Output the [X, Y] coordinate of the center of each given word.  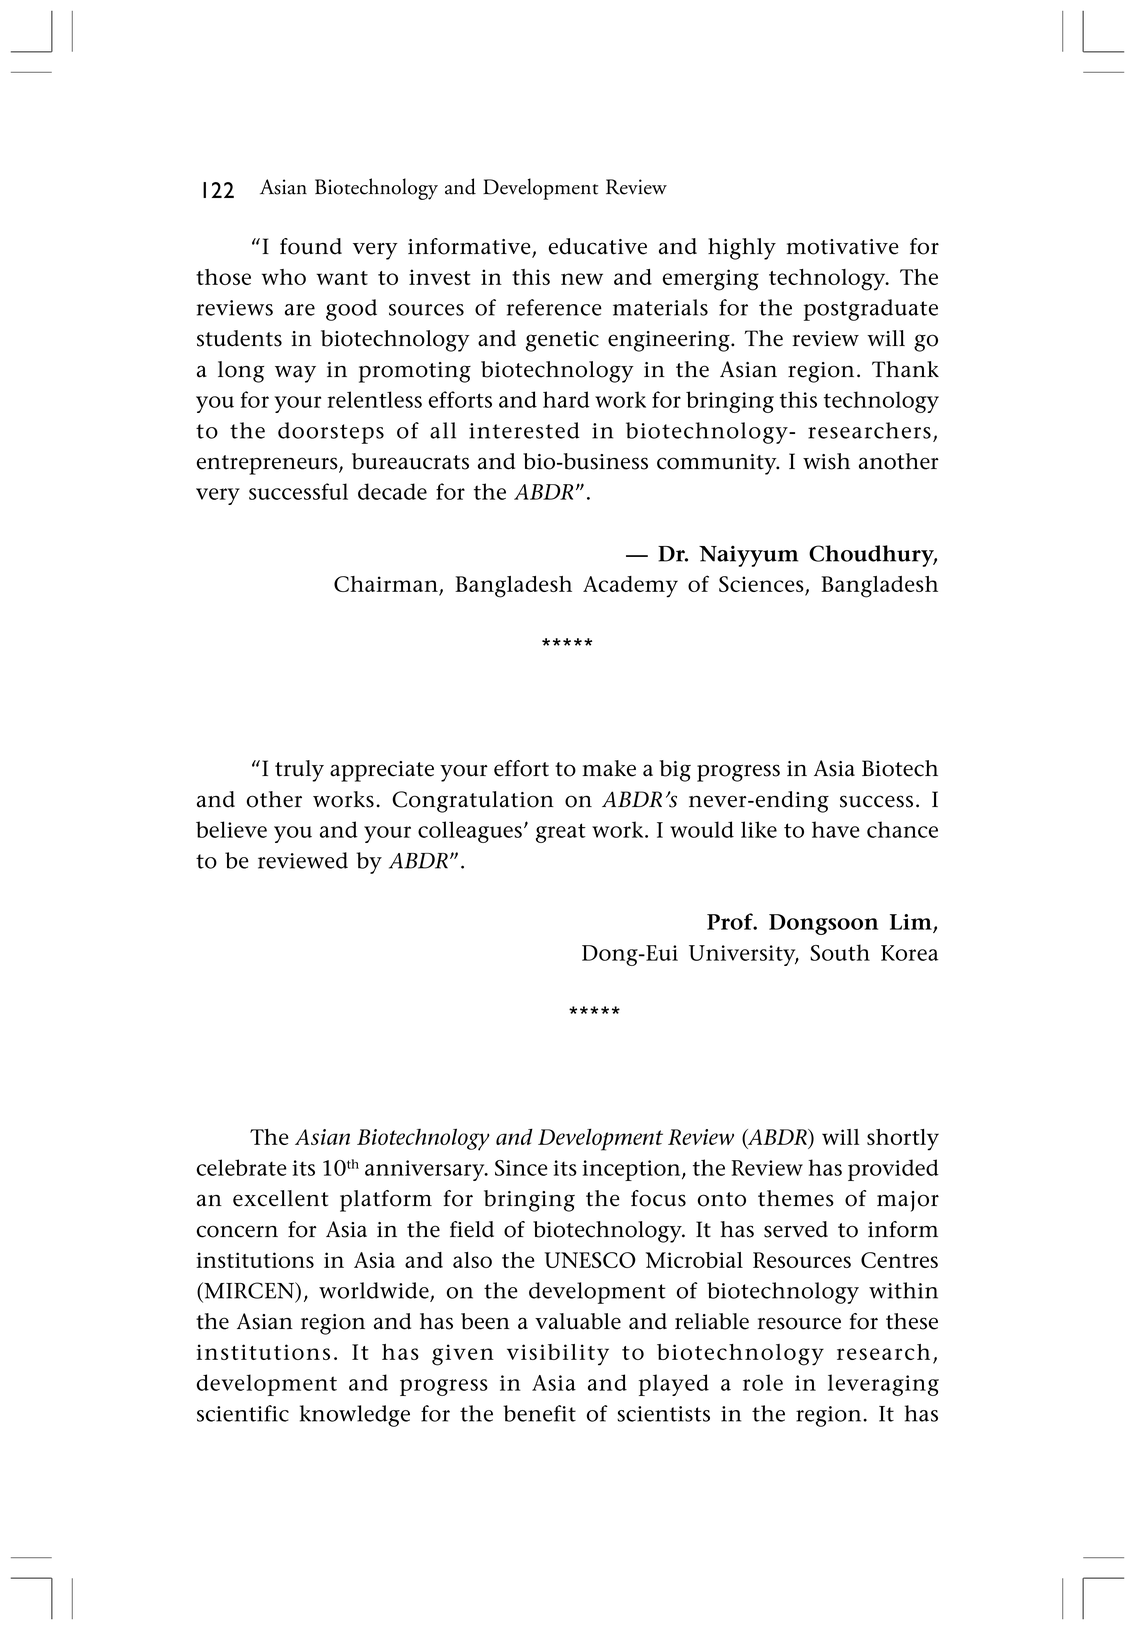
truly [299, 771]
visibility [558, 1355]
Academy [630, 587]
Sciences [762, 585]
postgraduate [871, 310]
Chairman [387, 585]
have [836, 829]
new [582, 279]
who [284, 277]
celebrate [242, 1167]
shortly [903, 1140]
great [561, 833]
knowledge [355, 1416]
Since [521, 1168]
